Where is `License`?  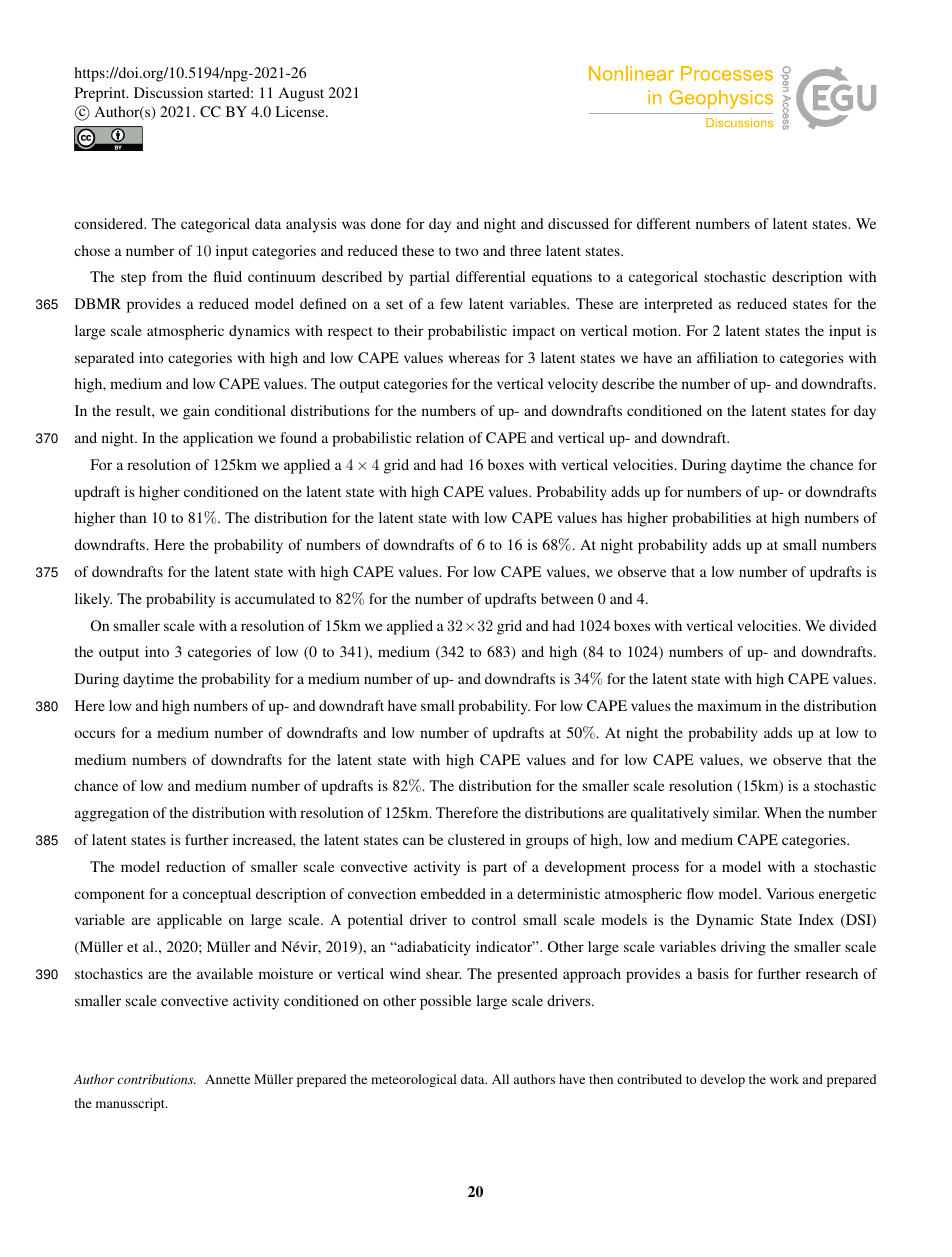 License is located at coordinates (301, 111).
